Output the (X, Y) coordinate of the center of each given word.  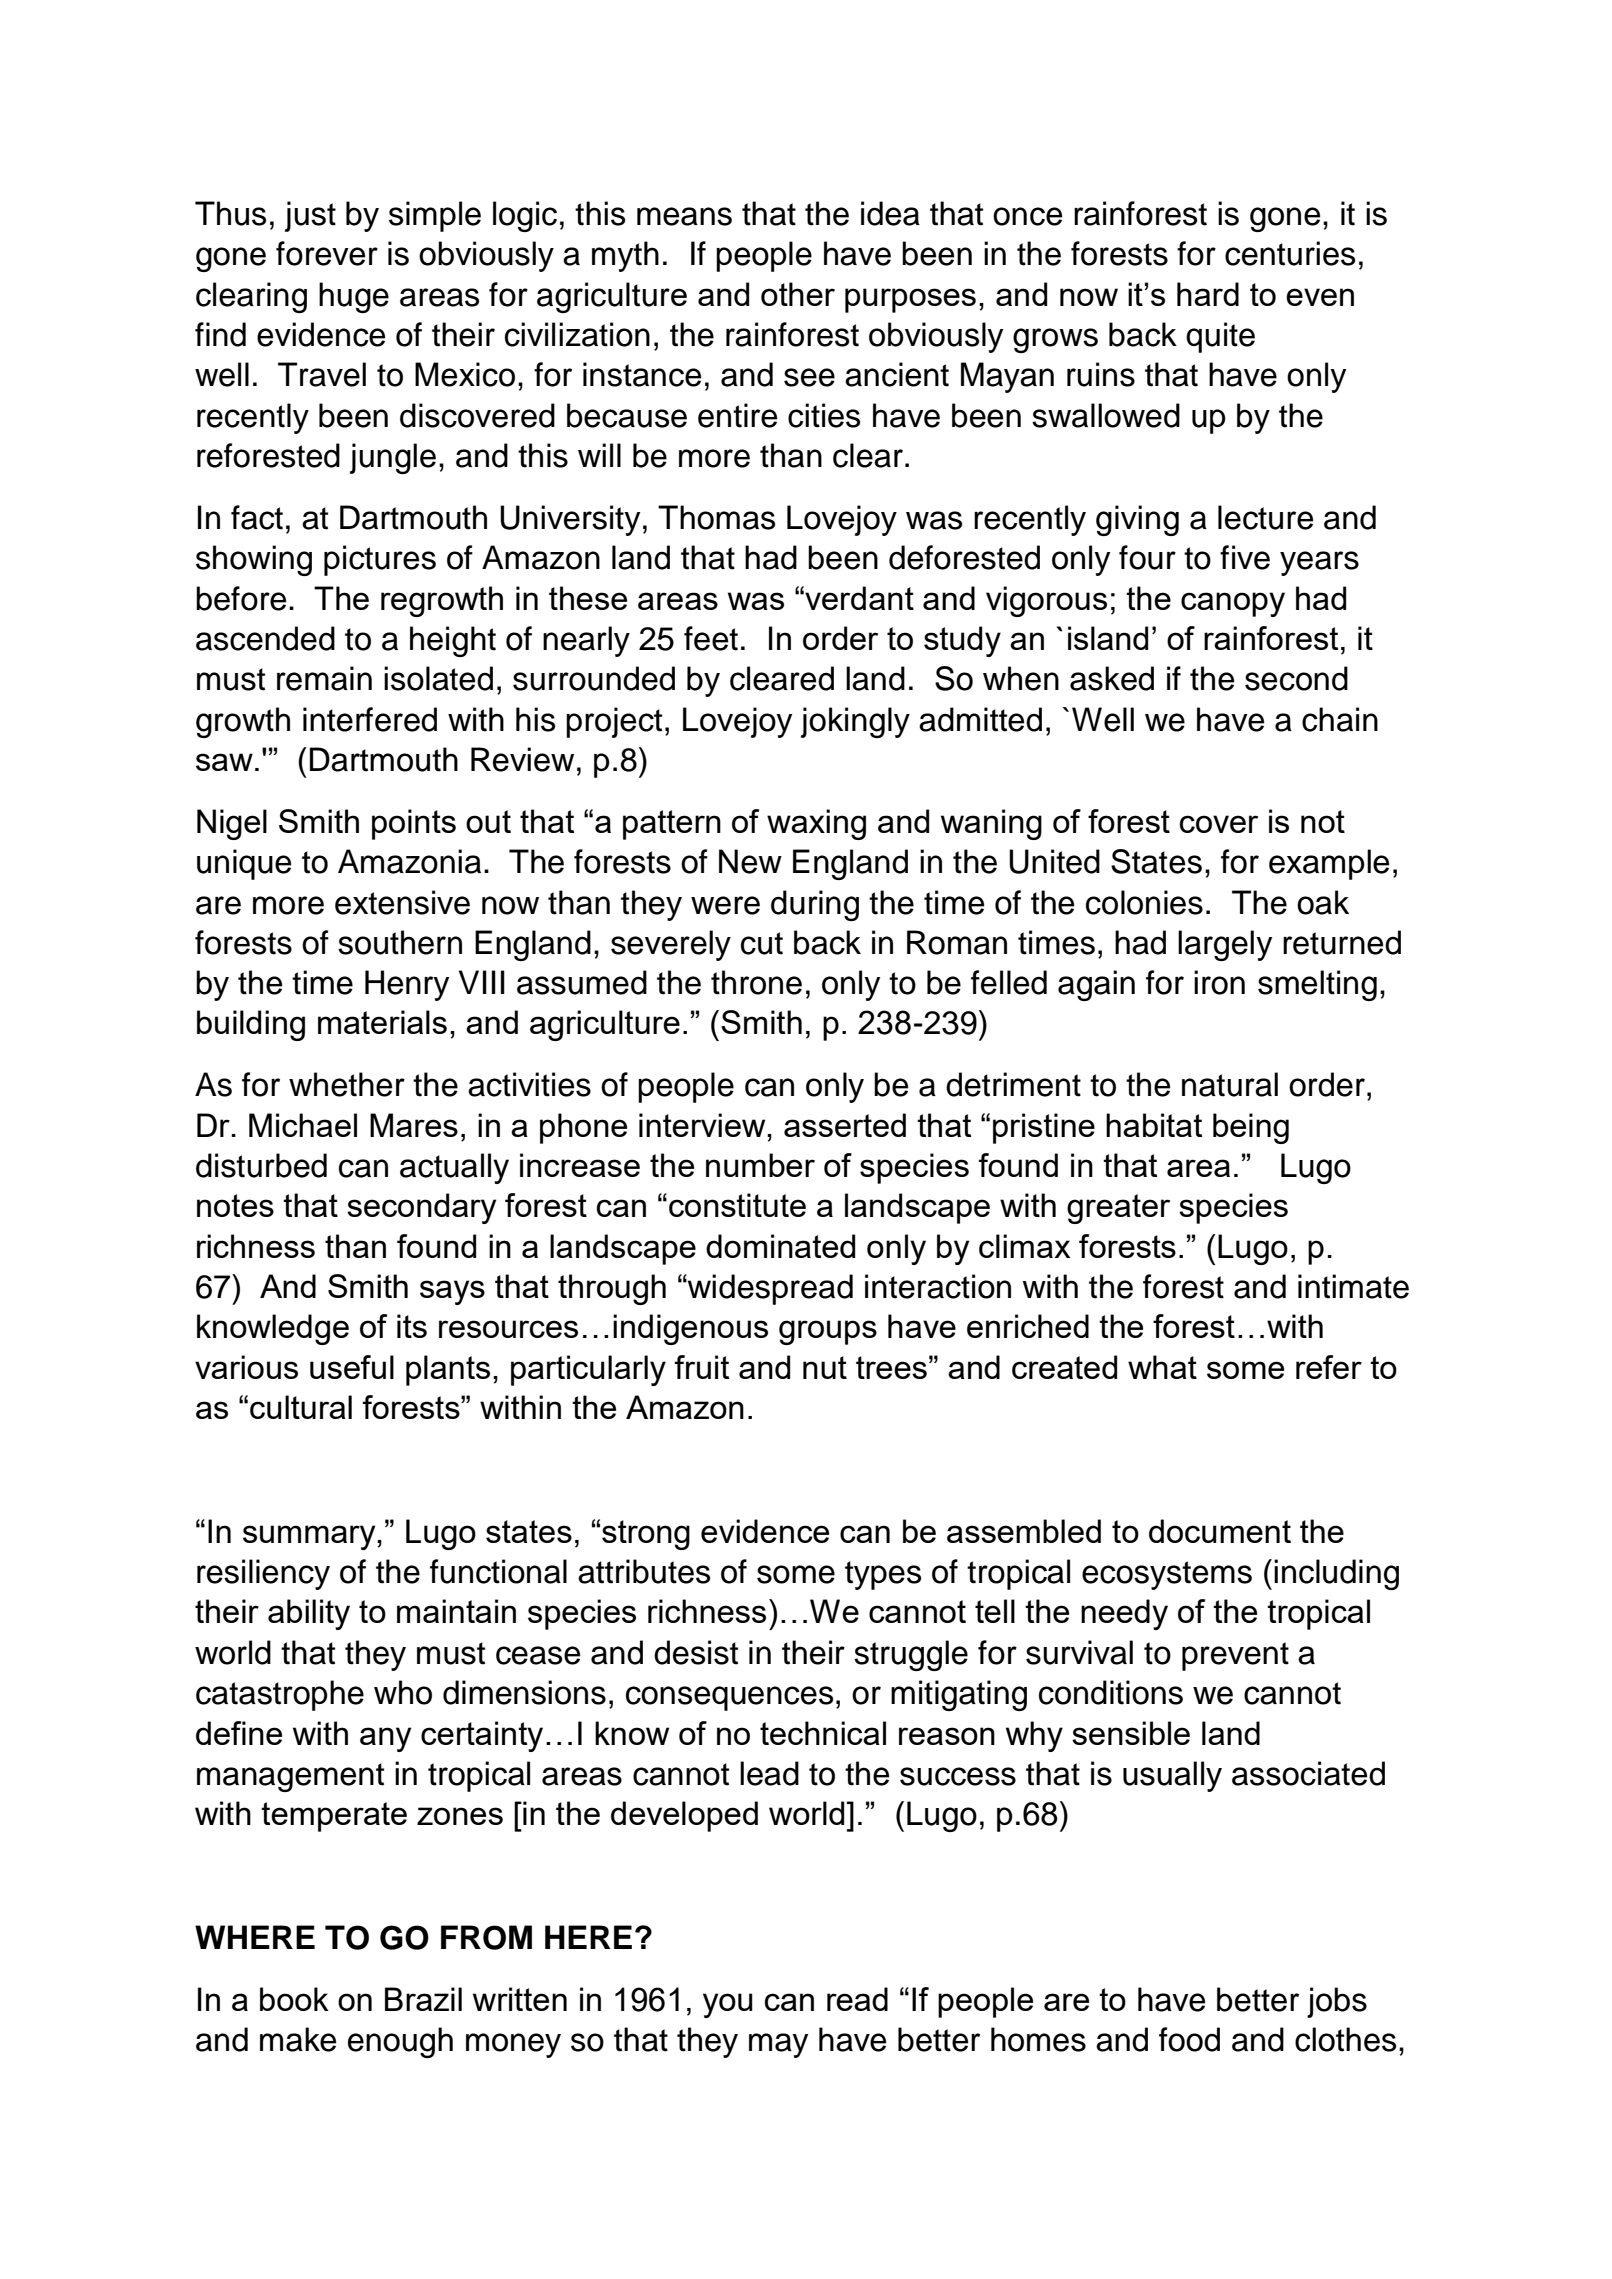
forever (327, 253)
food (1189, 2039)
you (728, 2005)
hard (1208, 294)
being (1251, 1128)
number (760, 1165)
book (294, 1999)
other (798, 294)
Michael (303, 1125)
